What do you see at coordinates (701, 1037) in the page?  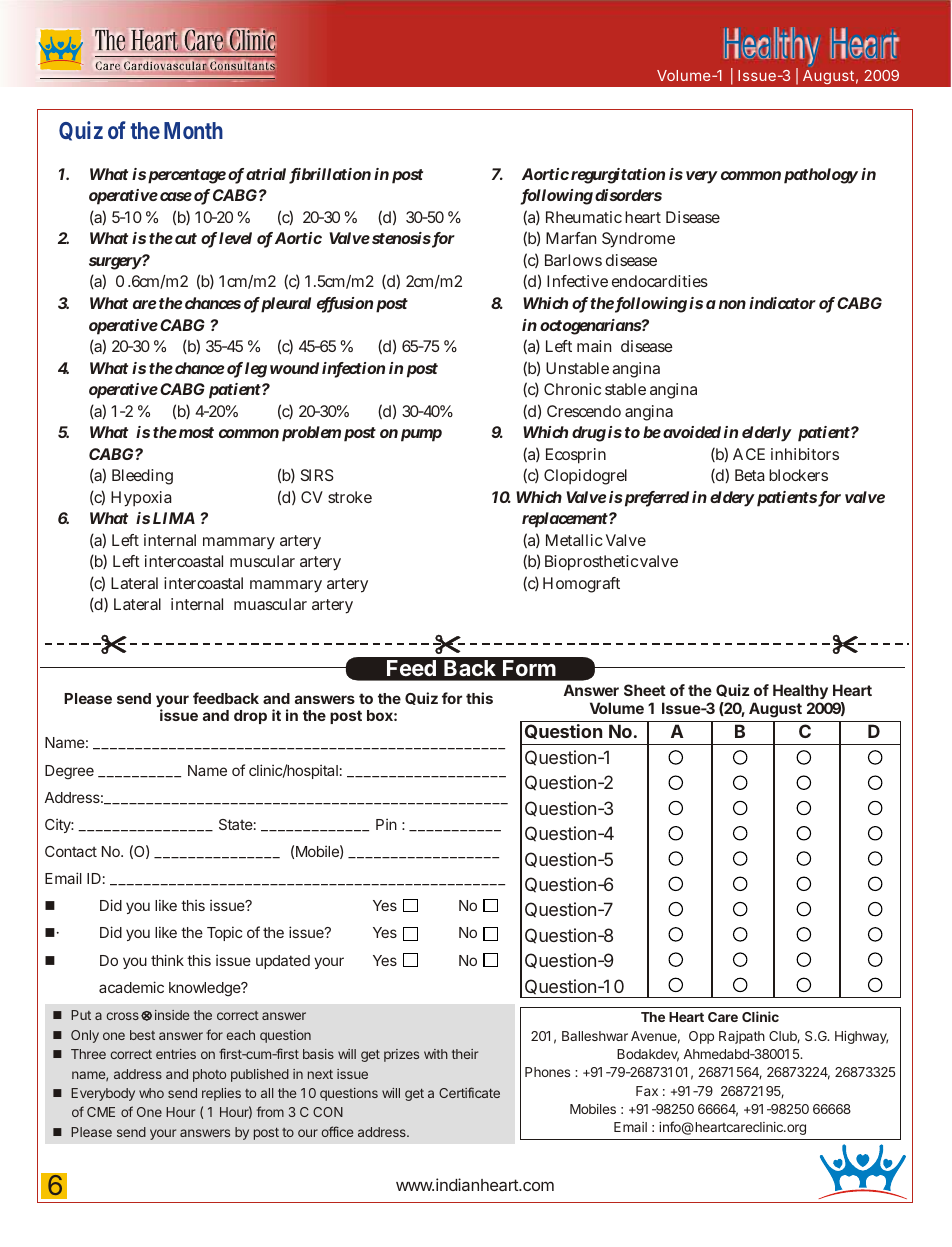 I see `Opp` at bounding box center [701, 1037].
